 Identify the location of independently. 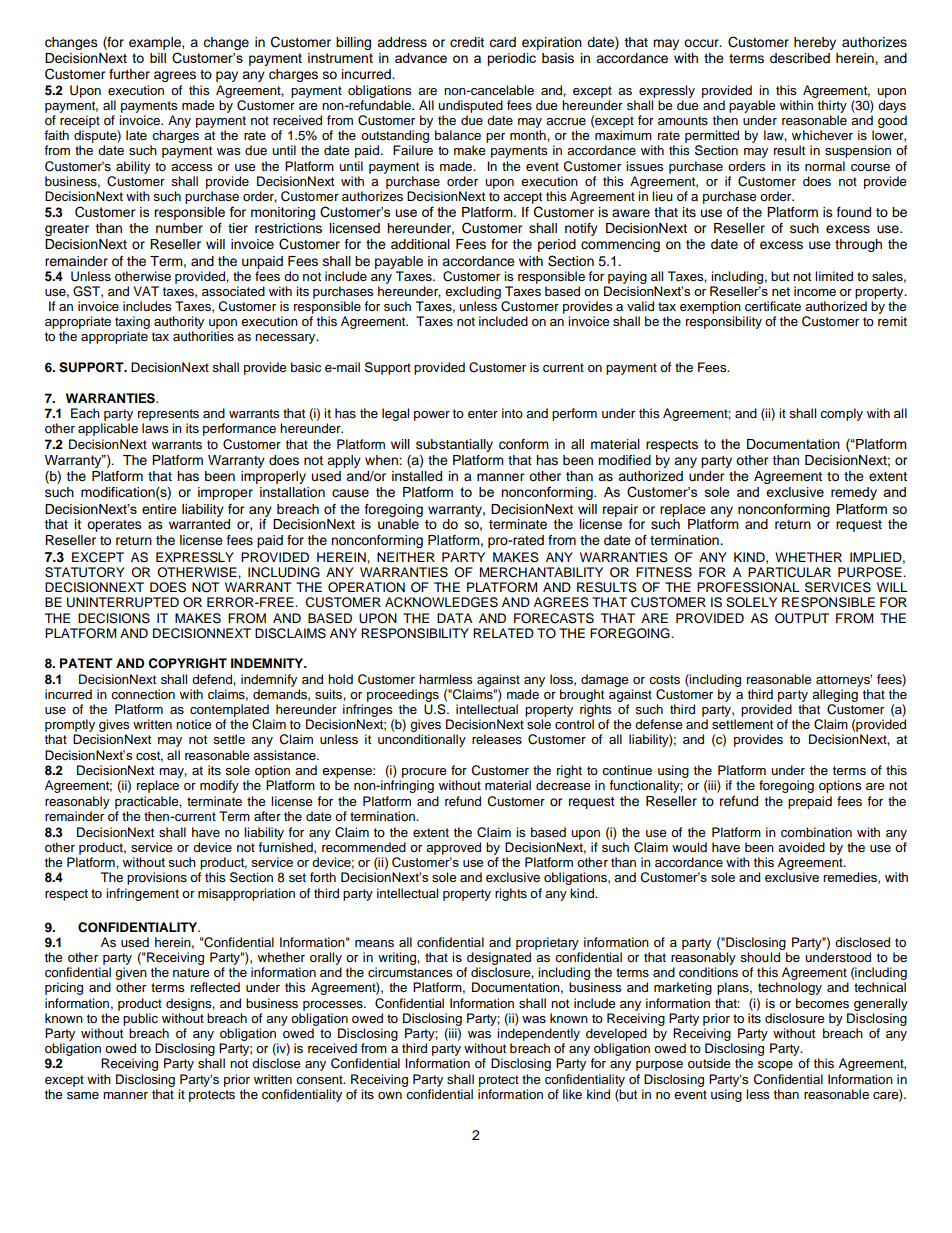
(538, 1034).
